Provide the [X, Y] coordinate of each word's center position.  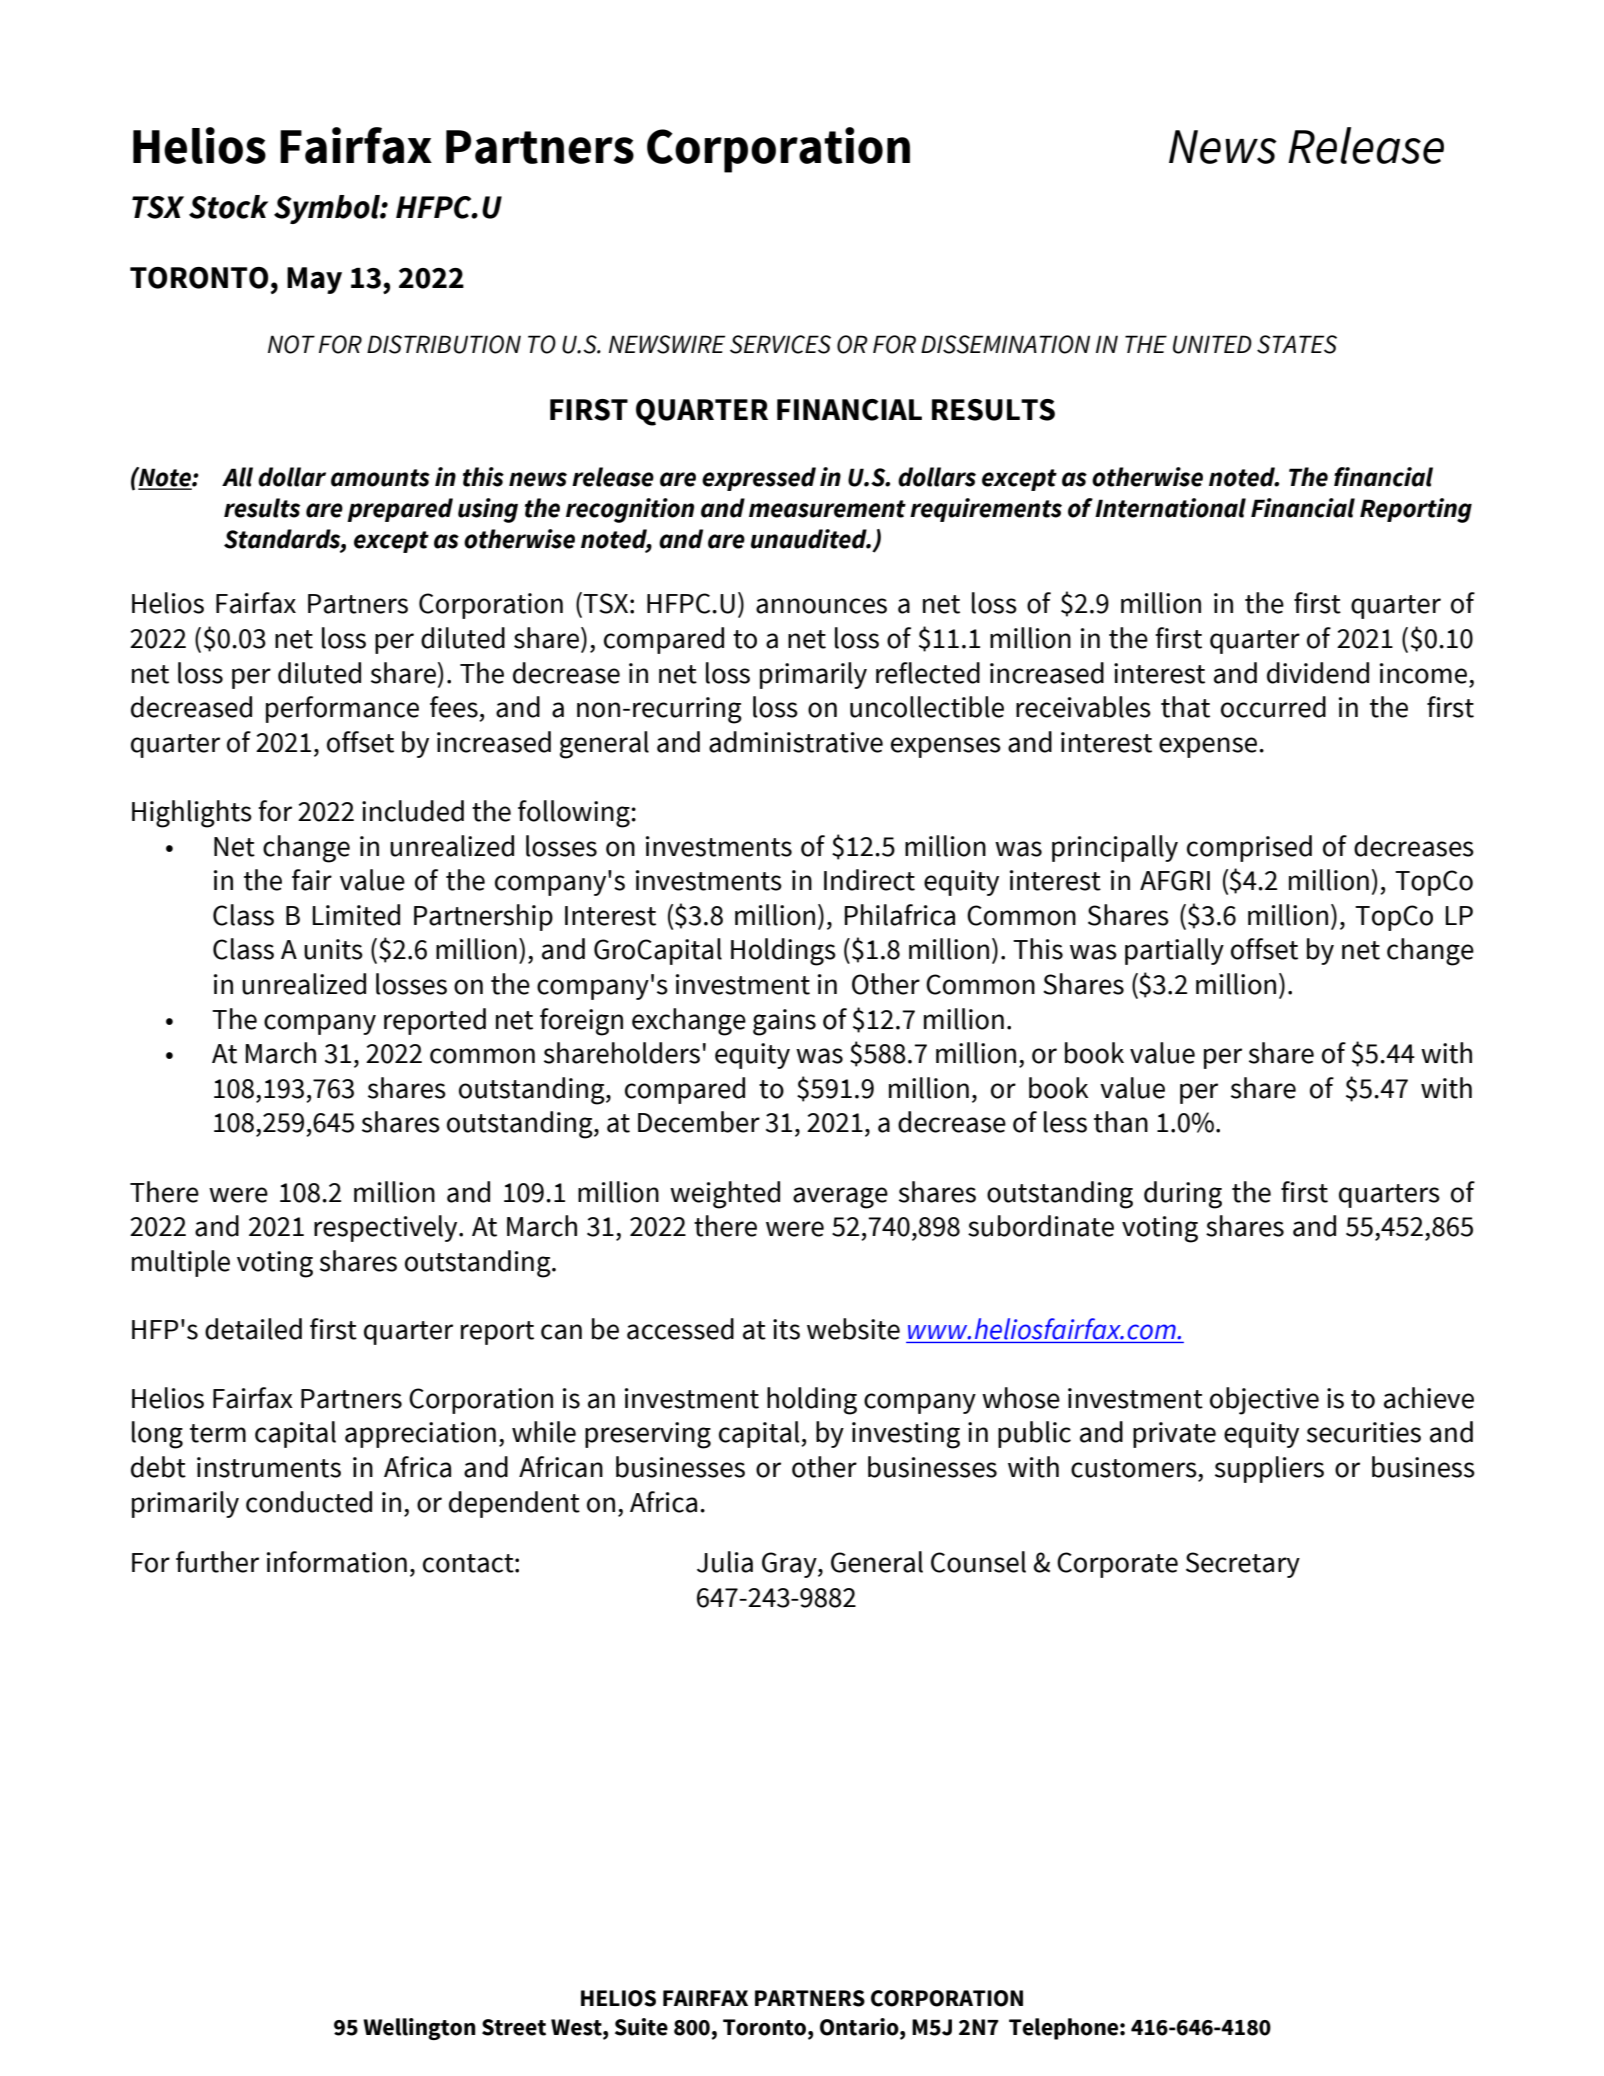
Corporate [1117, 1565]
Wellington [419, 2029]
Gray [790, 1565]
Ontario [860, 2027]
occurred [1273, 707]
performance [342, 709]
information [337, 1562]
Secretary [1243, 1565]
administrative [796, 742]
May [314, 280]
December [699, 1122]
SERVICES [780, 344]
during [1183, 1195]
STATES [1297, 344]
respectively [387, 1228]
